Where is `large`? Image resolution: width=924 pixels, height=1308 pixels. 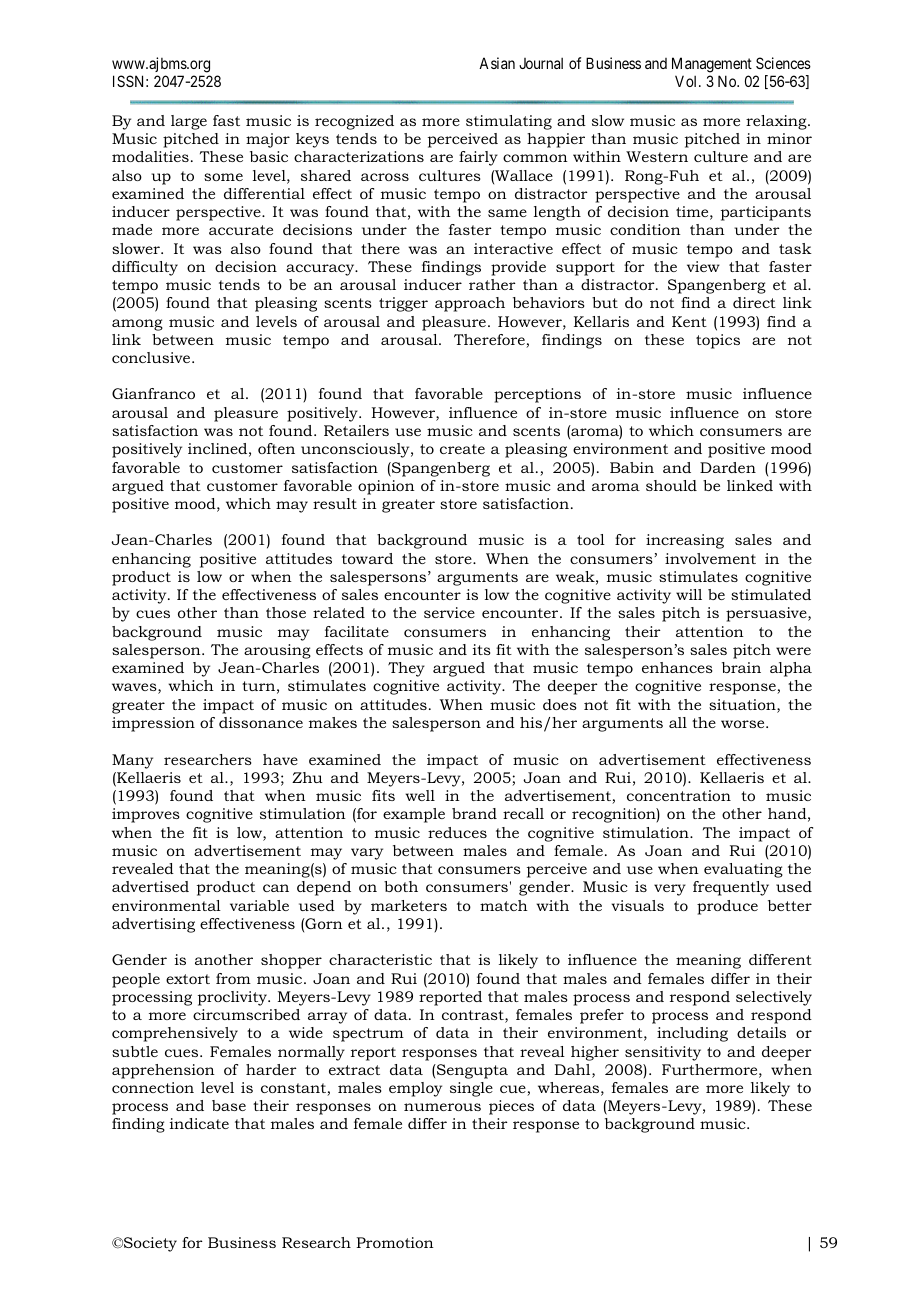
large is located at coordinates (189, 122).
